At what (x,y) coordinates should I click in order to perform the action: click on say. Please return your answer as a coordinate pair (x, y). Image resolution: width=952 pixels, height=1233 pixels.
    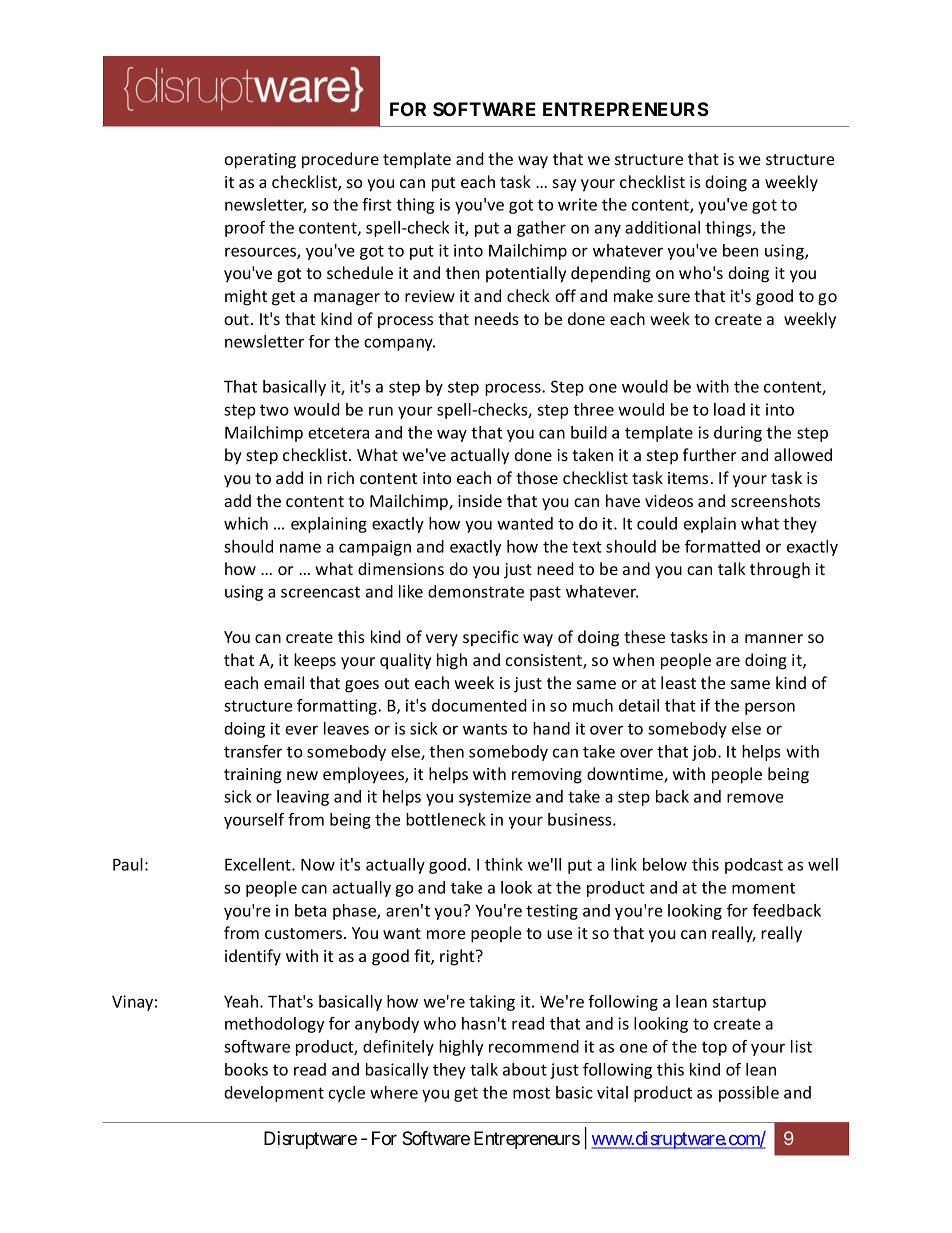
    Looking at the image, I should click on (564, 185).
